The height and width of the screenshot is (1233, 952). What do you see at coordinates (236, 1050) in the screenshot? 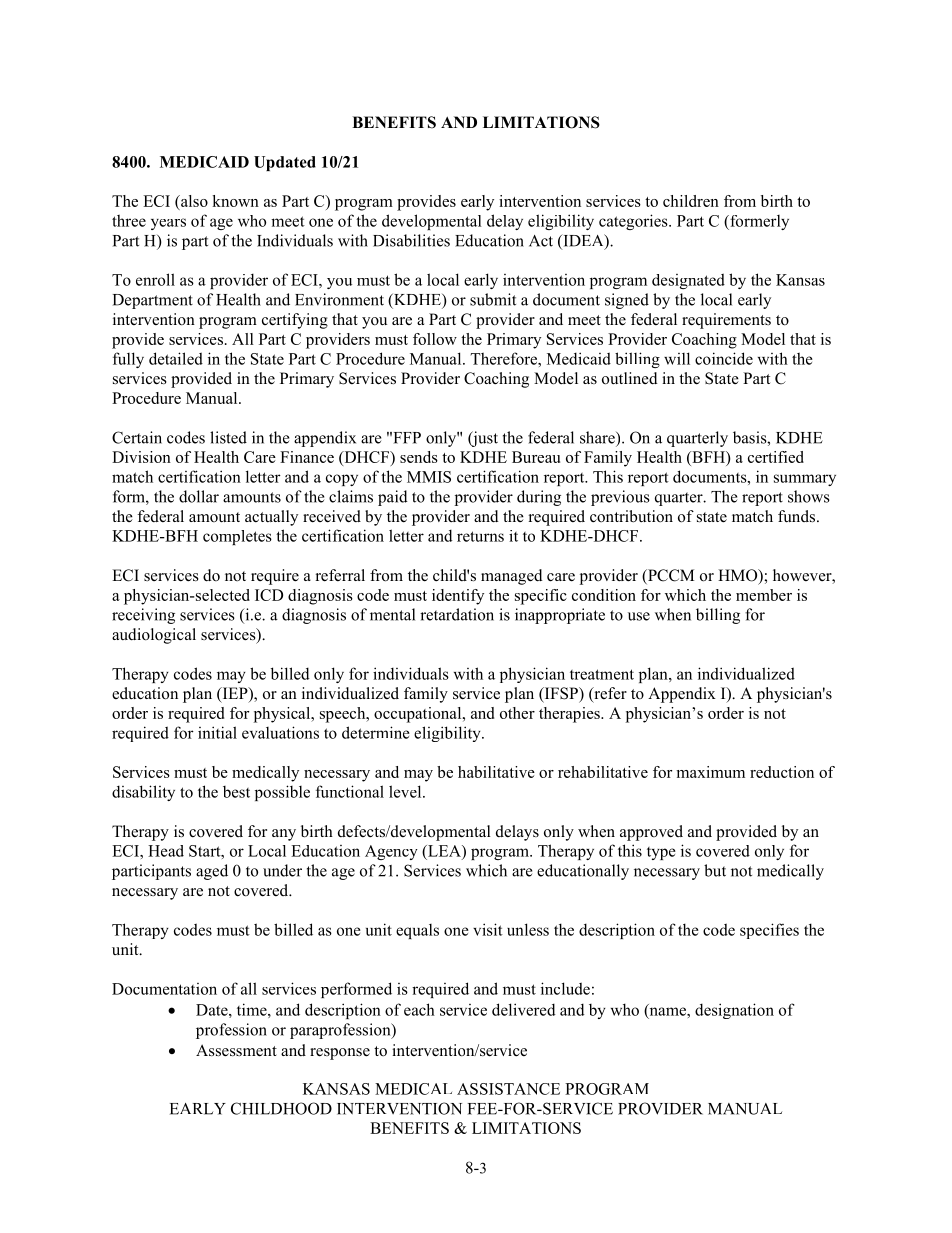
I see `Assessment` at bounding box center [236, 1050].
